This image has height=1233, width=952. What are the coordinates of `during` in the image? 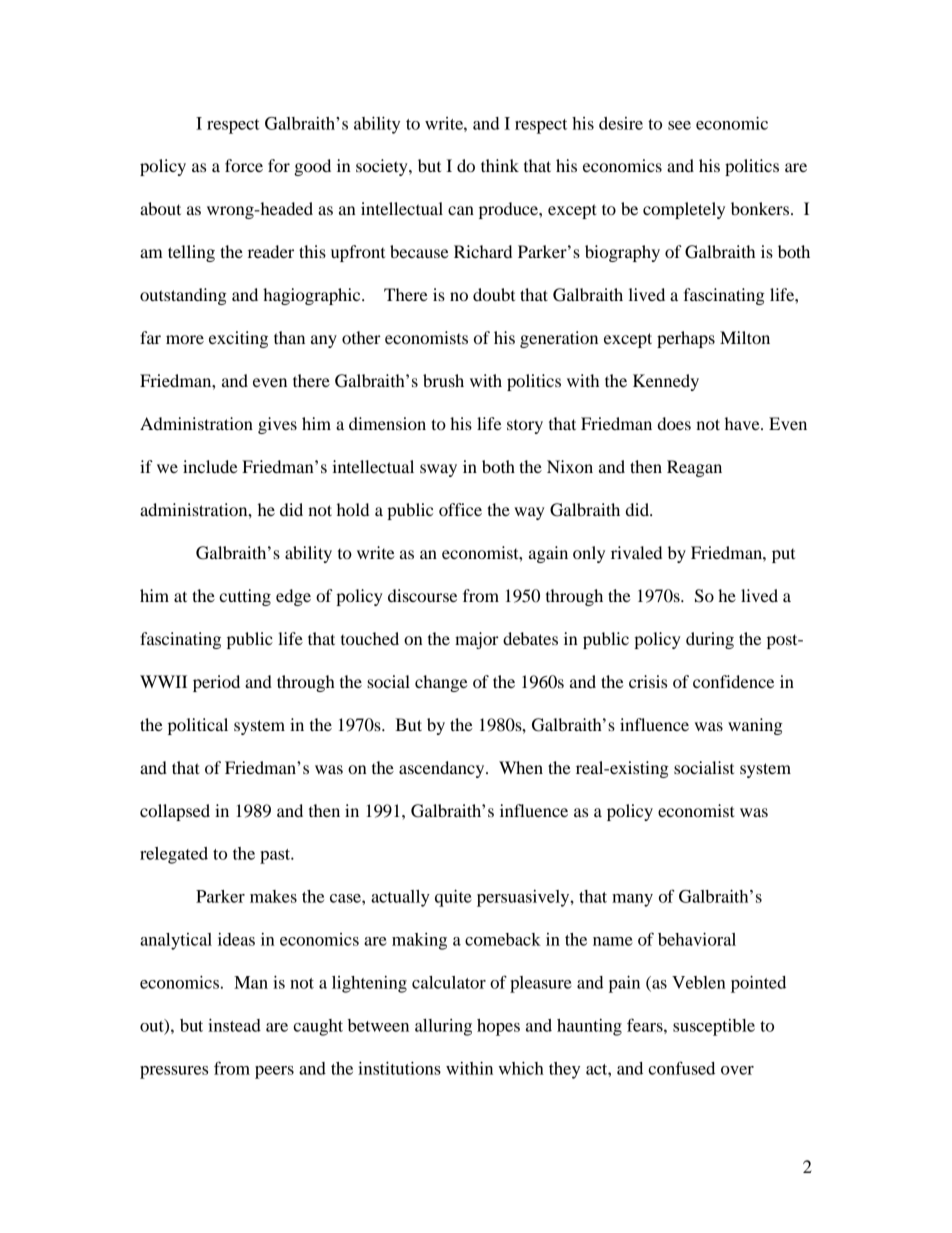 It's located at (710, 640).
